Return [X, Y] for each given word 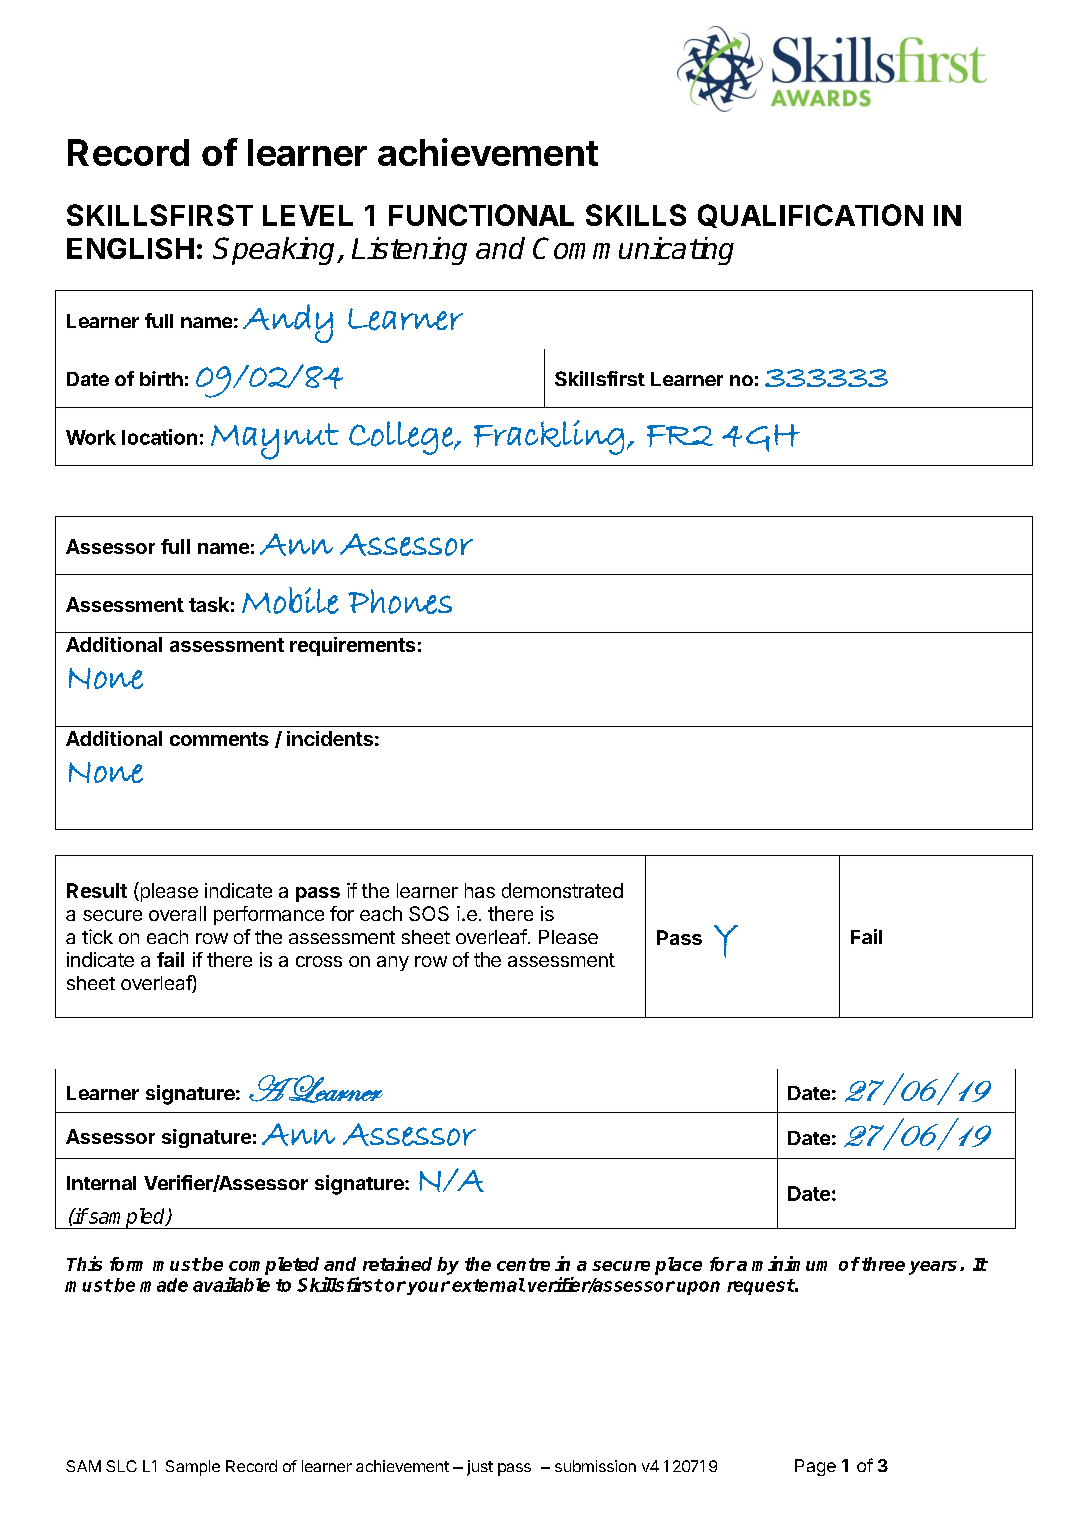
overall [177, 913]
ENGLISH [130, 248]
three [882, 1264]
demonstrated [562, 890]
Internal [101, 1183]
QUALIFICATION [810, 216]
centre [523, 1264]
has [480, 890]
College [402, 438]
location [159, 437]
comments [219, 739]
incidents [330, 738]
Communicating [633, 251]
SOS [429, 913]
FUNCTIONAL [481, 215]
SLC [121, 1466]
